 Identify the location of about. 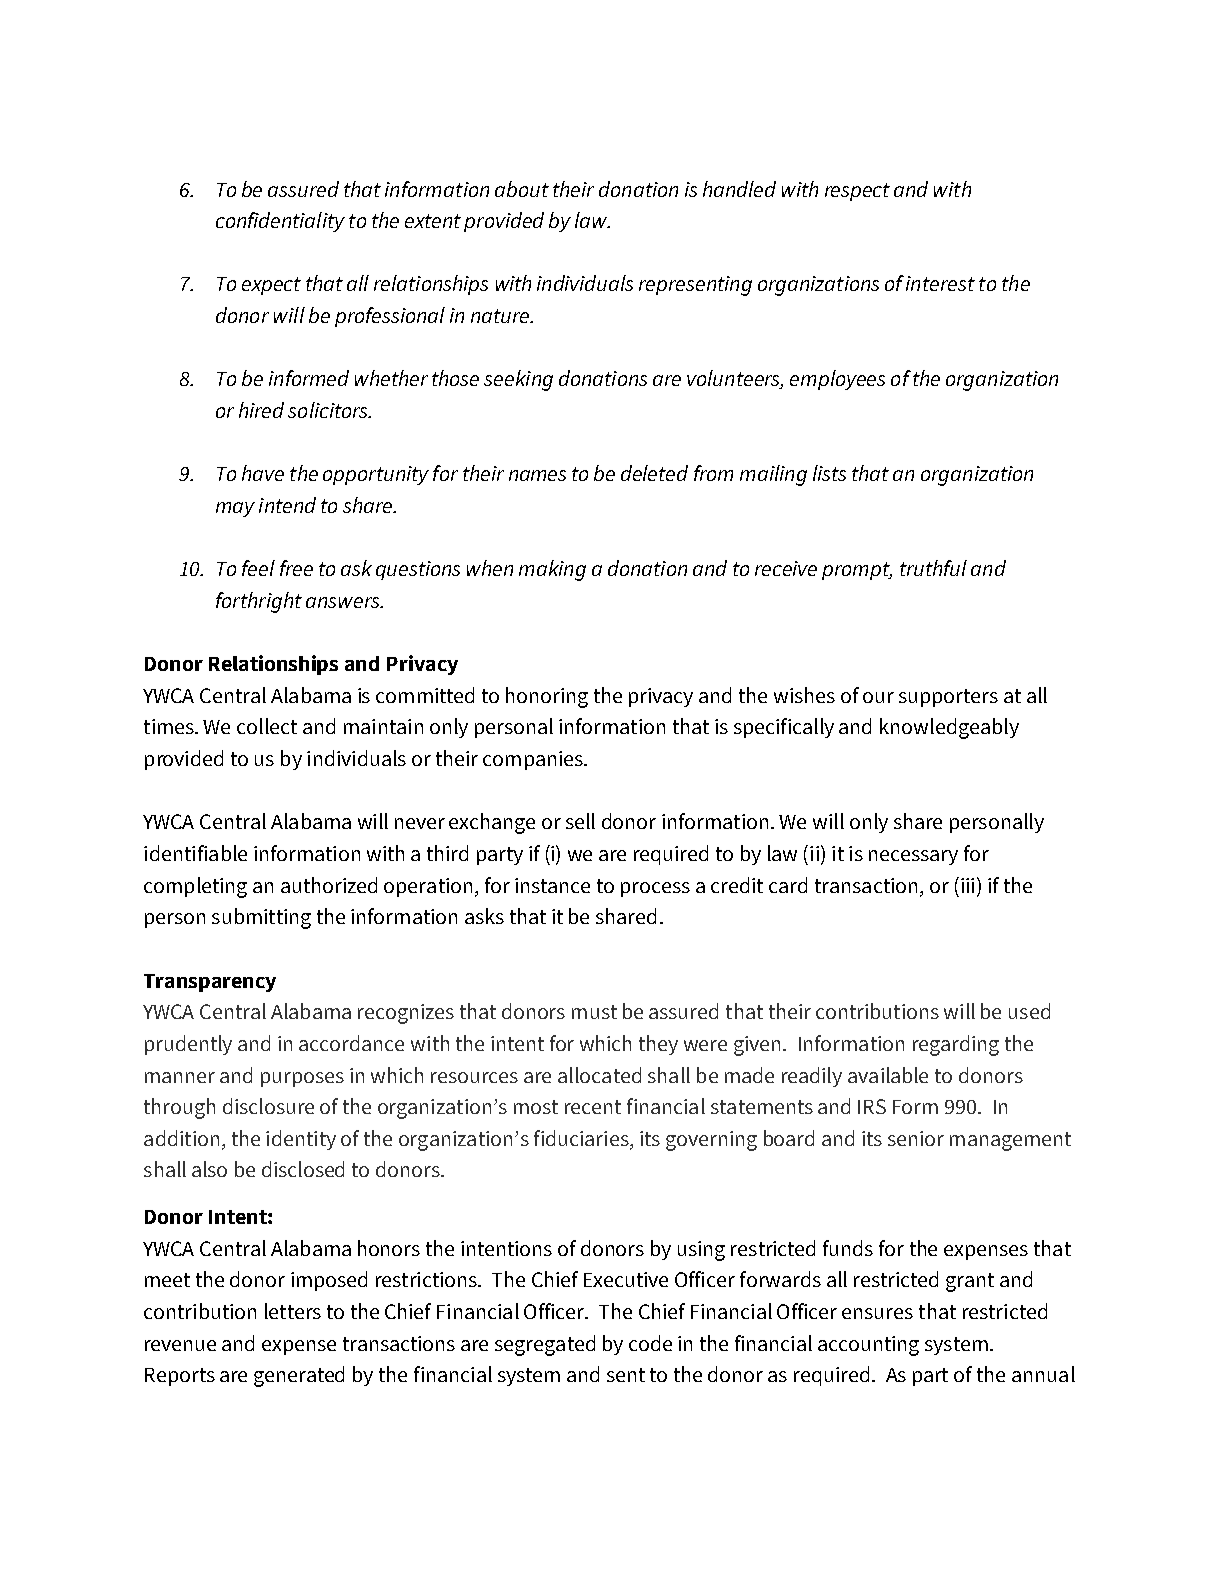
(522, 189).
